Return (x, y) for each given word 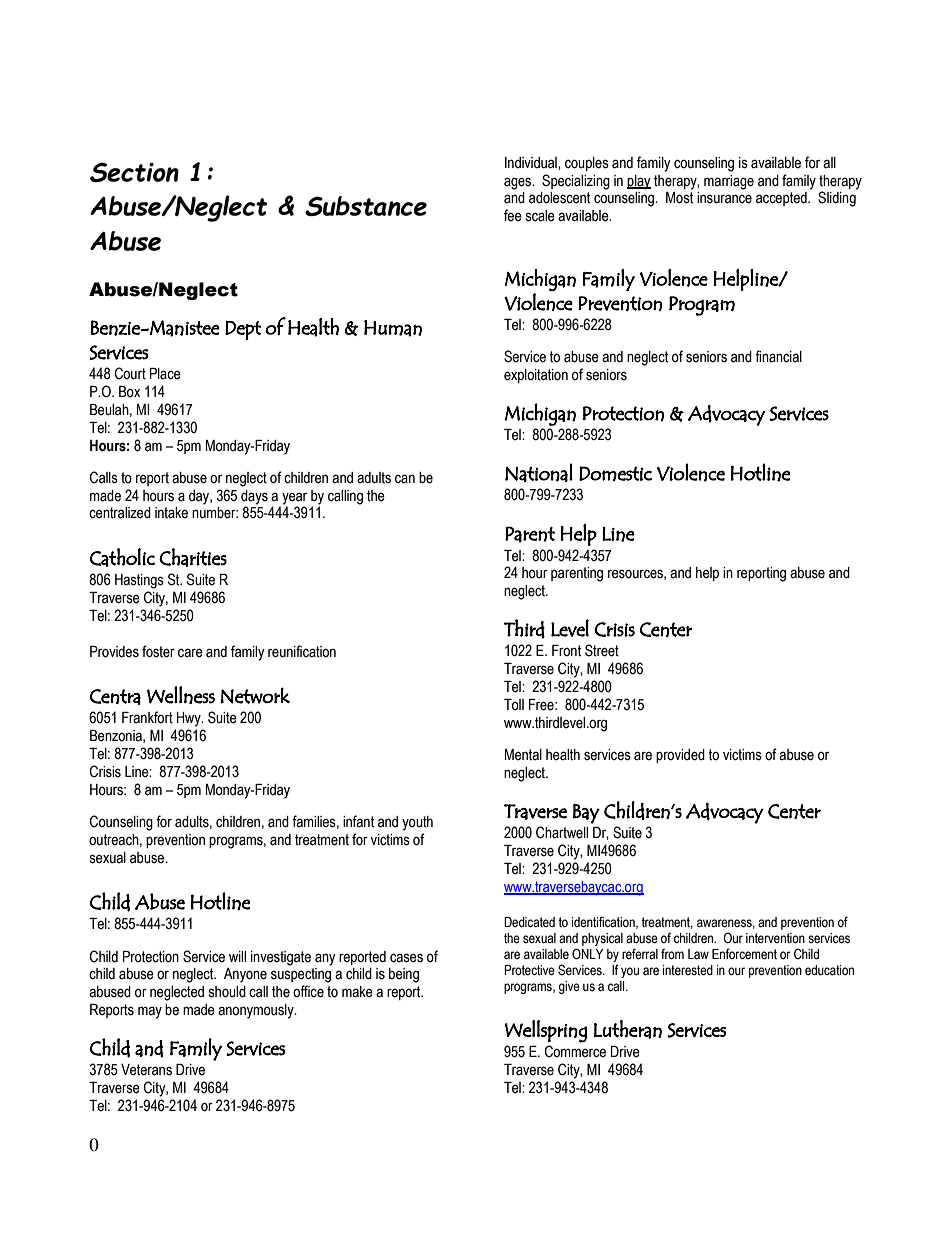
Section (134, 172)
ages (519, 183)
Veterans (146, 1070)
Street (602, 650)
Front (566, 651)
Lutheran (628, 1029)
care (190, 653)
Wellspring (546, 1031)
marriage (729, 182)
